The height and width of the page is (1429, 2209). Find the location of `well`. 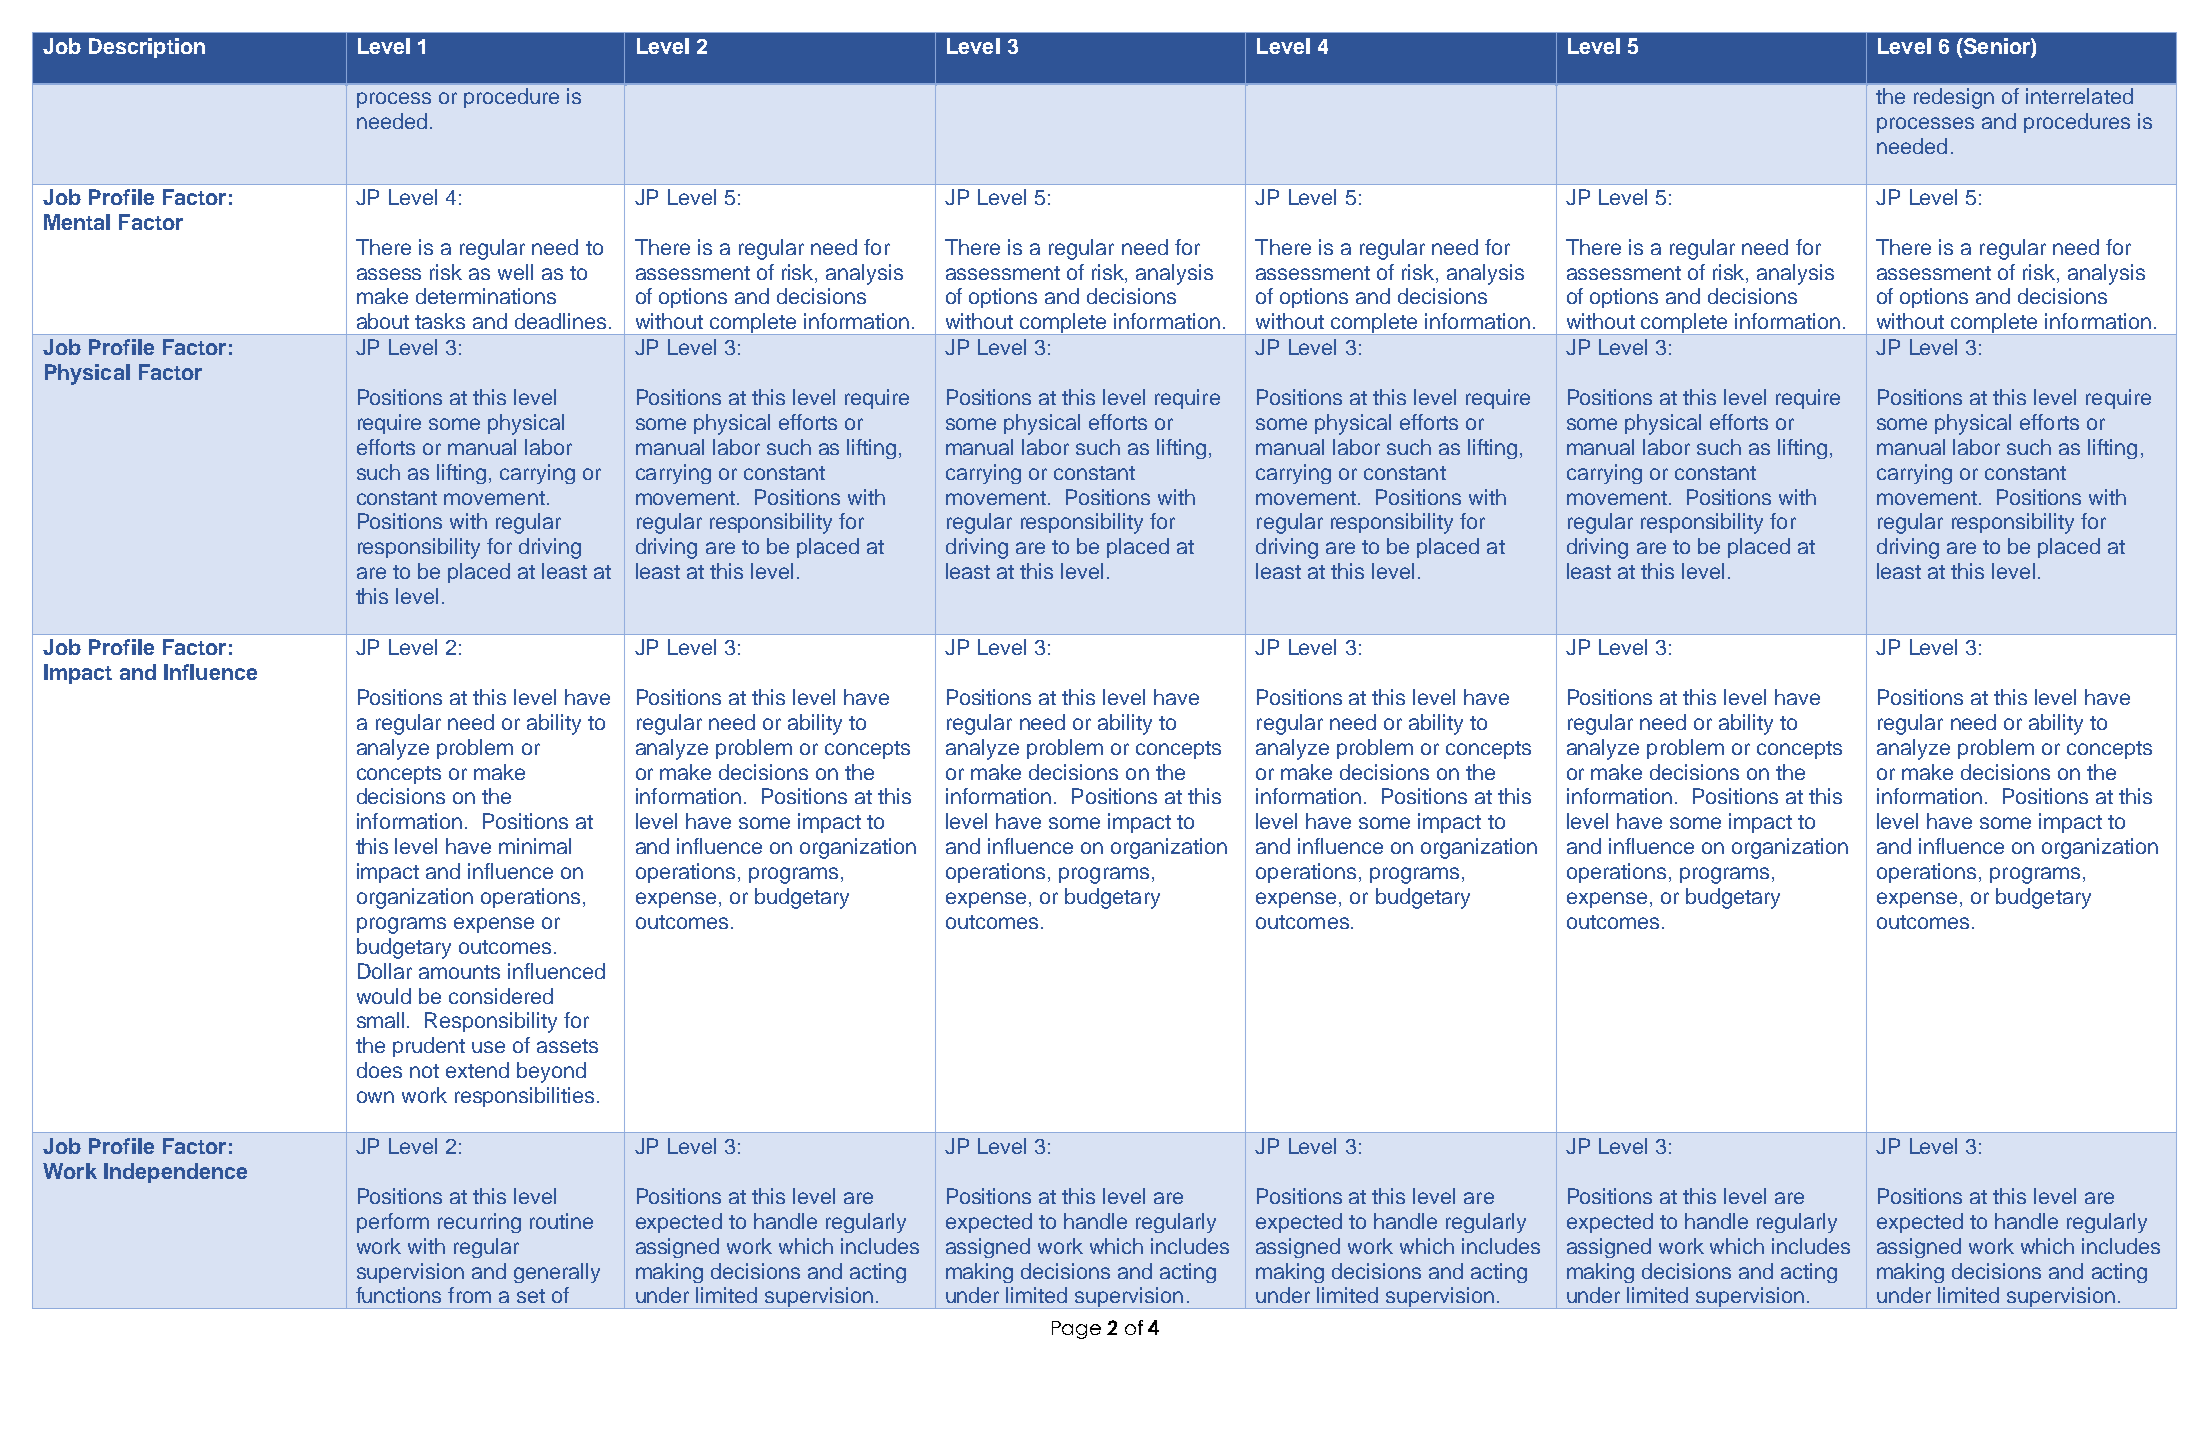

well is located at coordinates (515, 272).
